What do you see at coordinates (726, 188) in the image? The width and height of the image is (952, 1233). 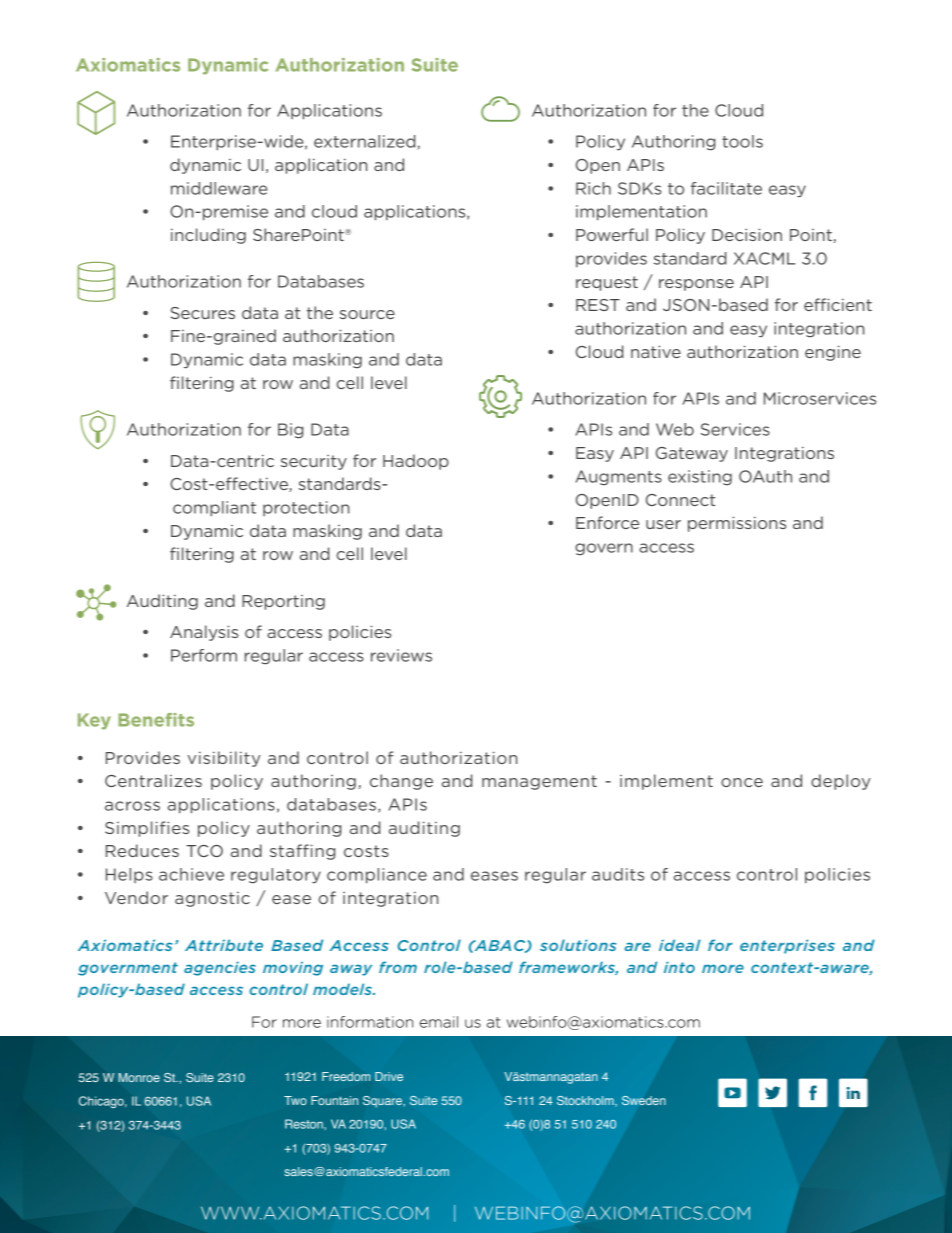 I see `facilitate` at bounding box center [726, 188].
